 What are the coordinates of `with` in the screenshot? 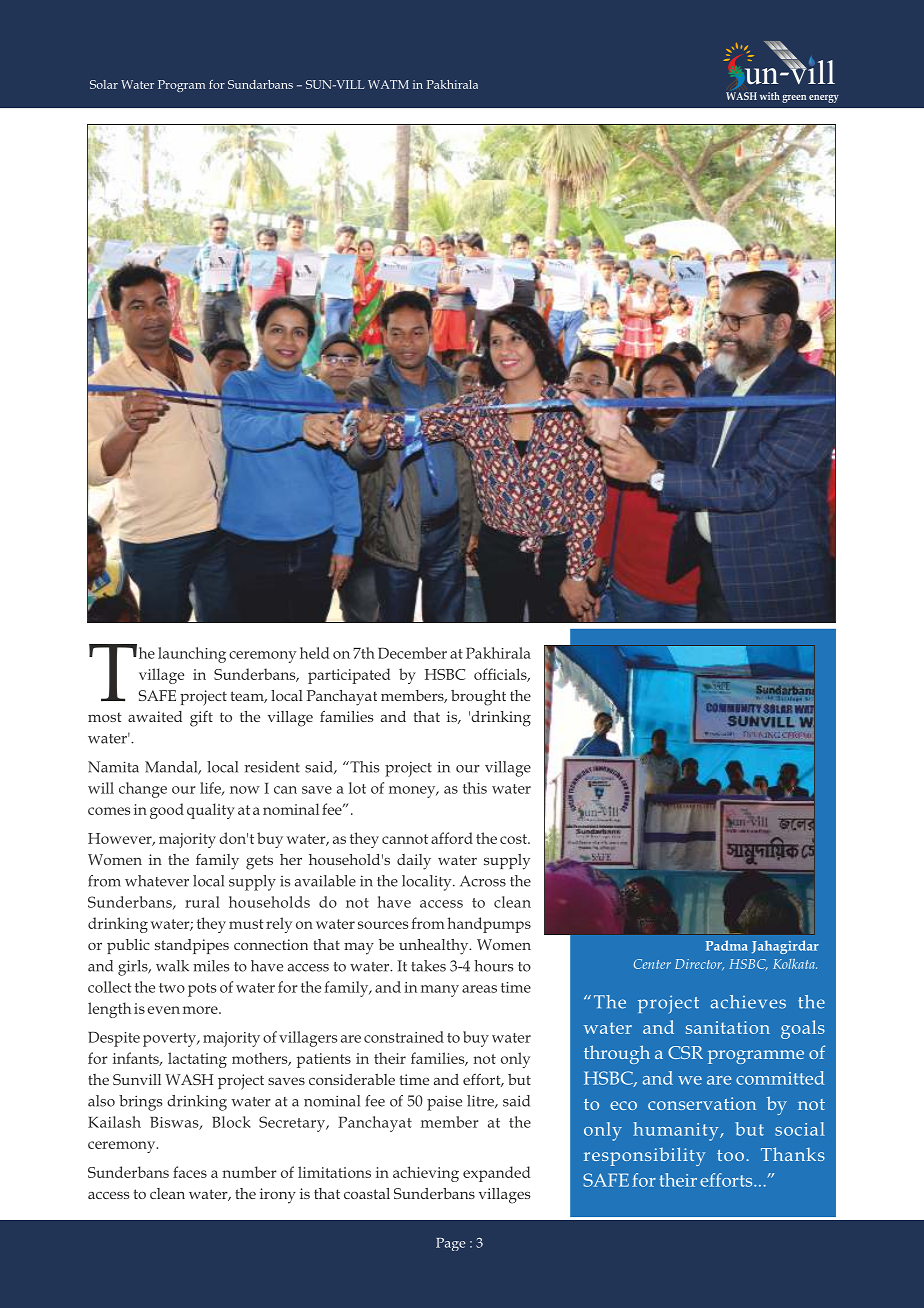 It's located at (770, 96).
